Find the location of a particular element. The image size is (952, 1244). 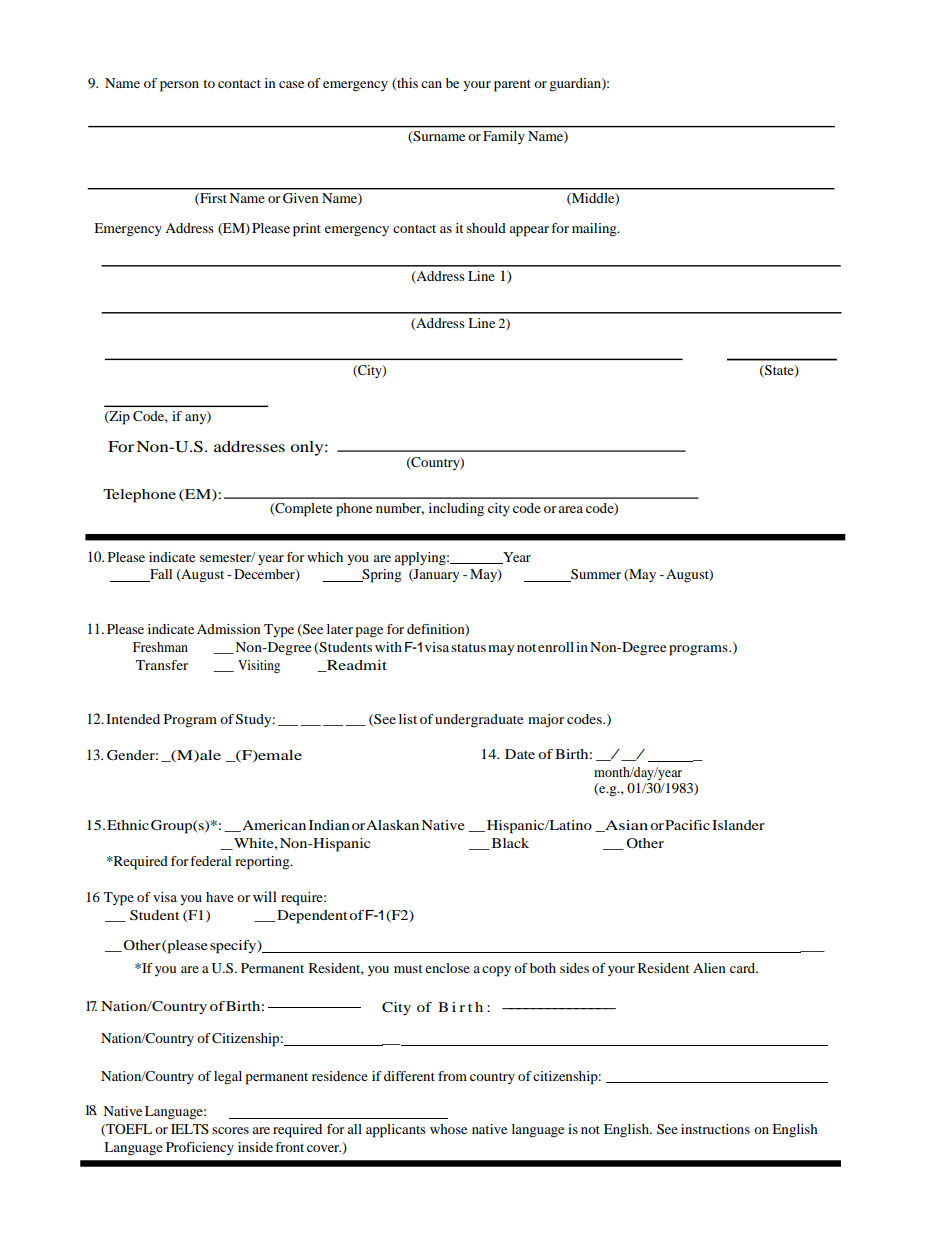

Spring is located at coordinates (381, 576).
